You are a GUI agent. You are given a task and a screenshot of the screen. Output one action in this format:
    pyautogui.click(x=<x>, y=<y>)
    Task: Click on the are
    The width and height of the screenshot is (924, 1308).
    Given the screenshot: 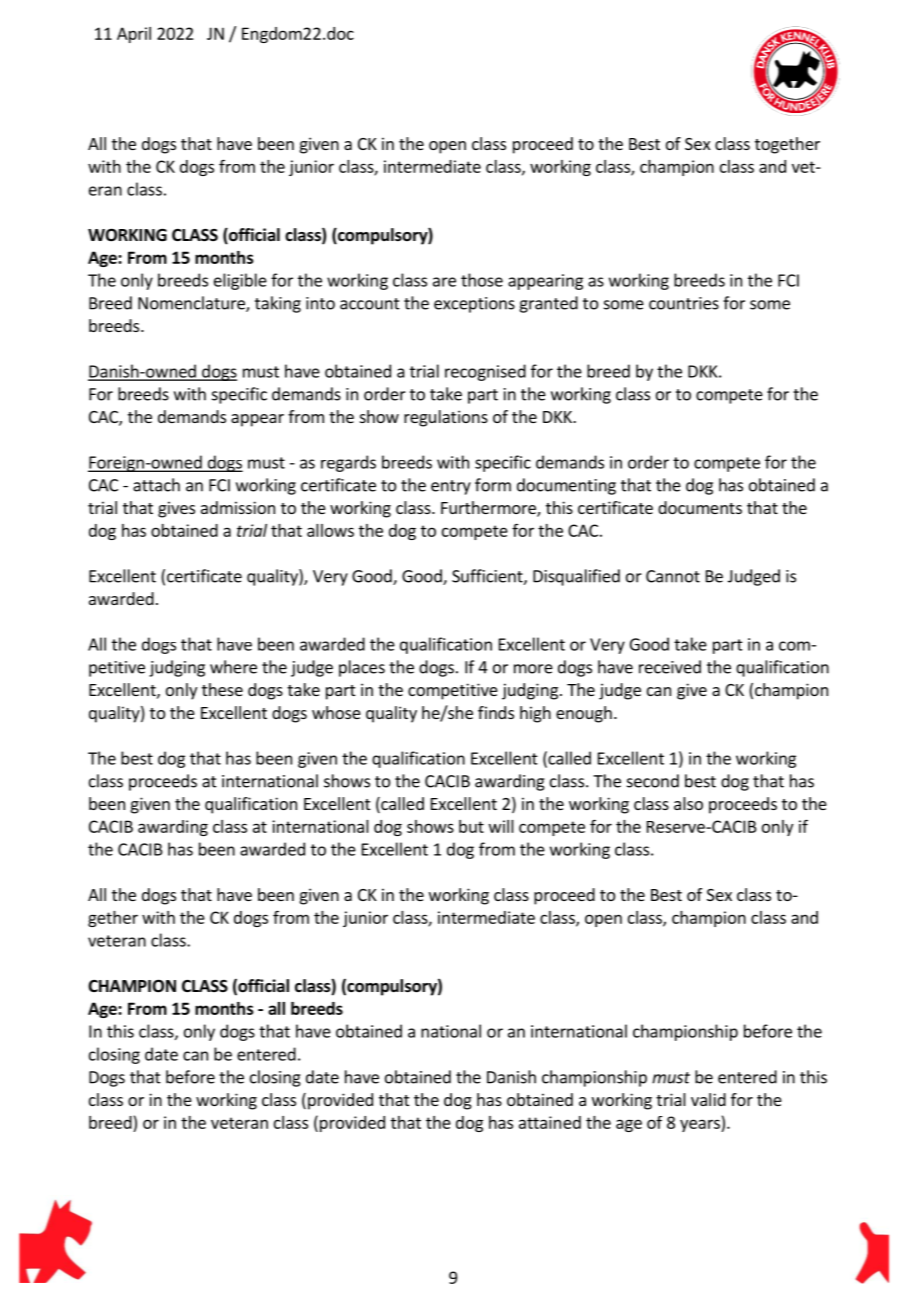 What is the action you would take?
    pyautogui.click(x=444, y=282)
